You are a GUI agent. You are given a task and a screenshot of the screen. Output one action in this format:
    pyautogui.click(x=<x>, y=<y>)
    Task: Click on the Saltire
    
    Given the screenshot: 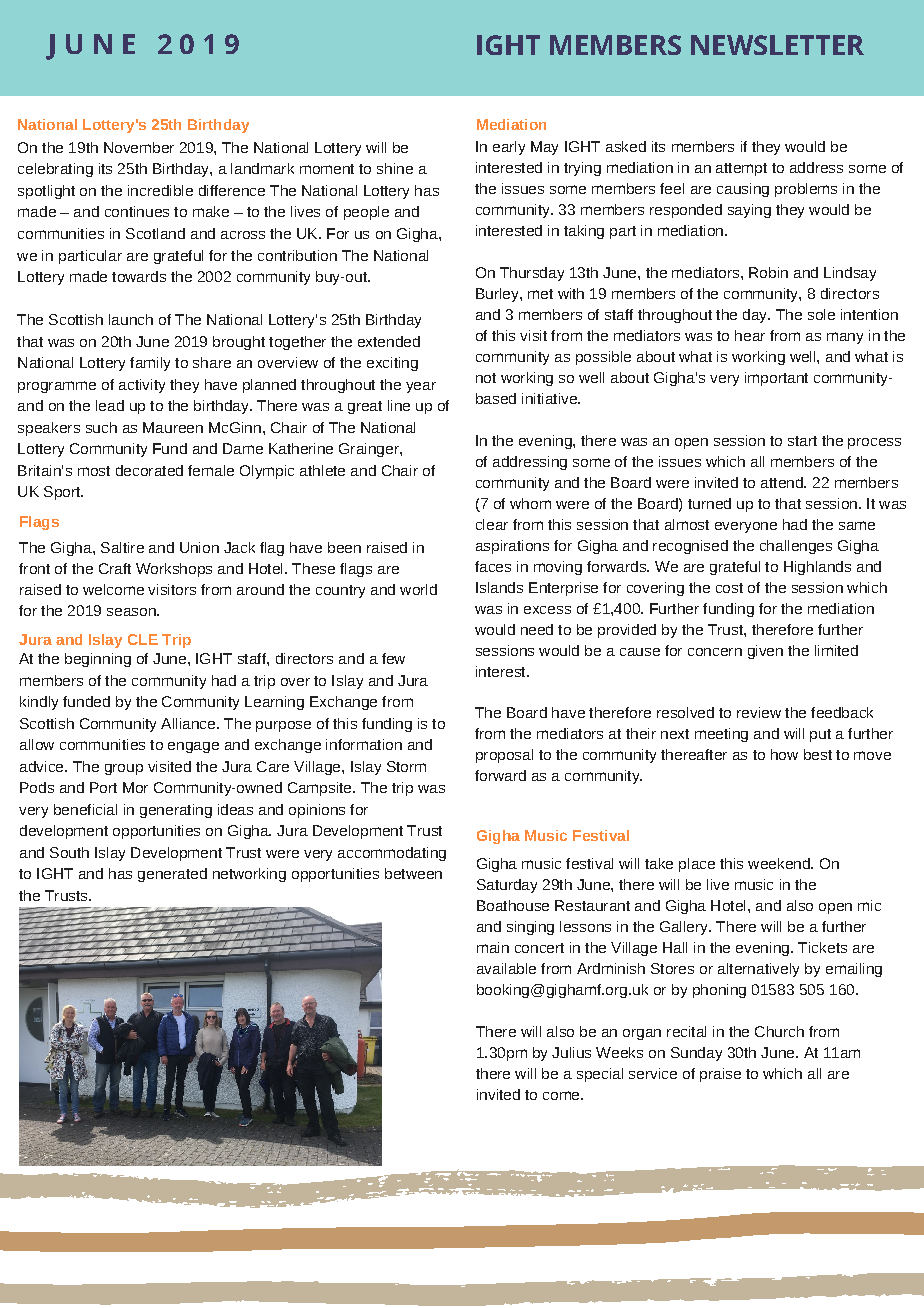 What is the action you would take?
    pyautogui.click(x=122, y=547)
